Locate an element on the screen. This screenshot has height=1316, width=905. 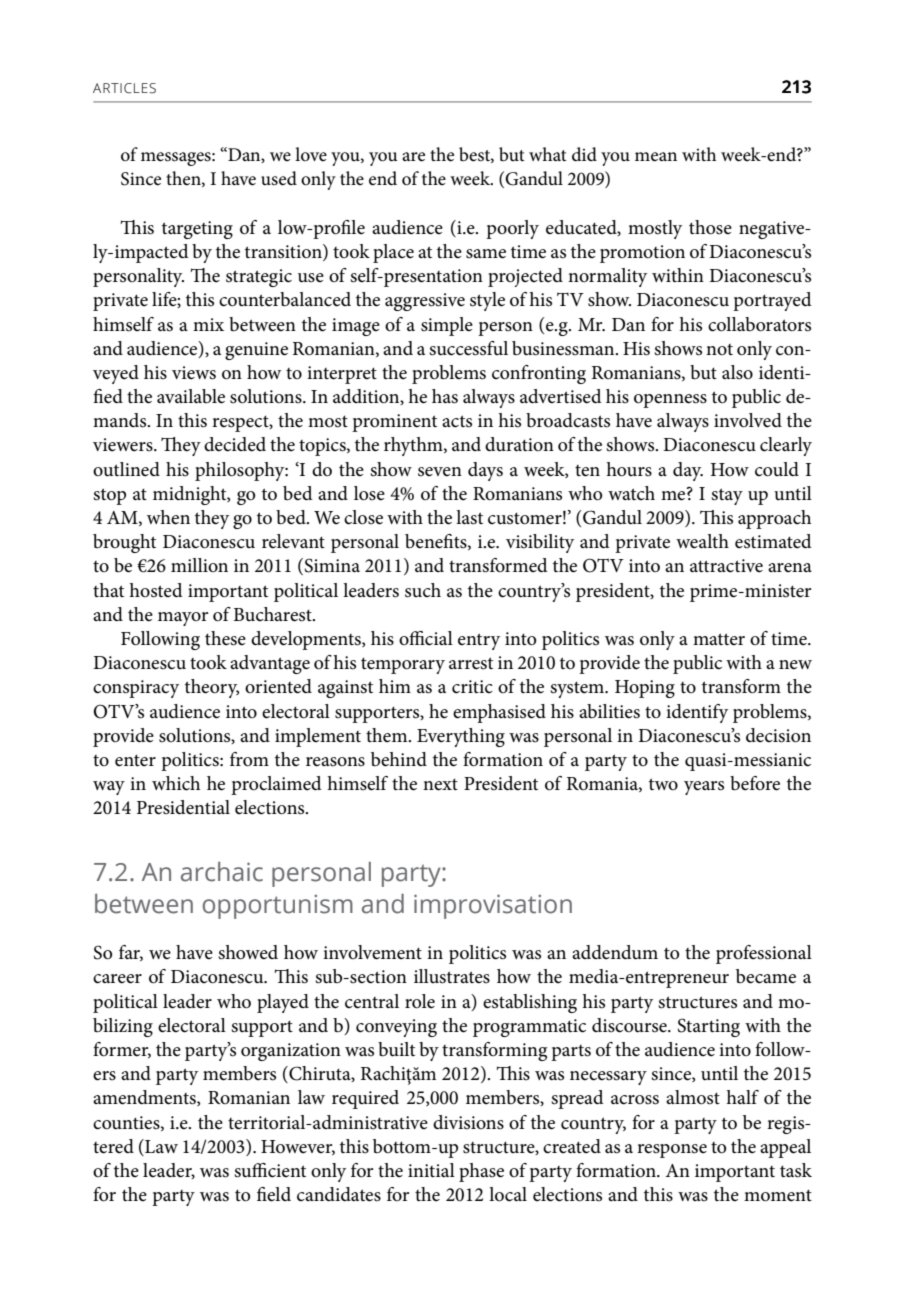
what is located at coordinates (548, 154).
